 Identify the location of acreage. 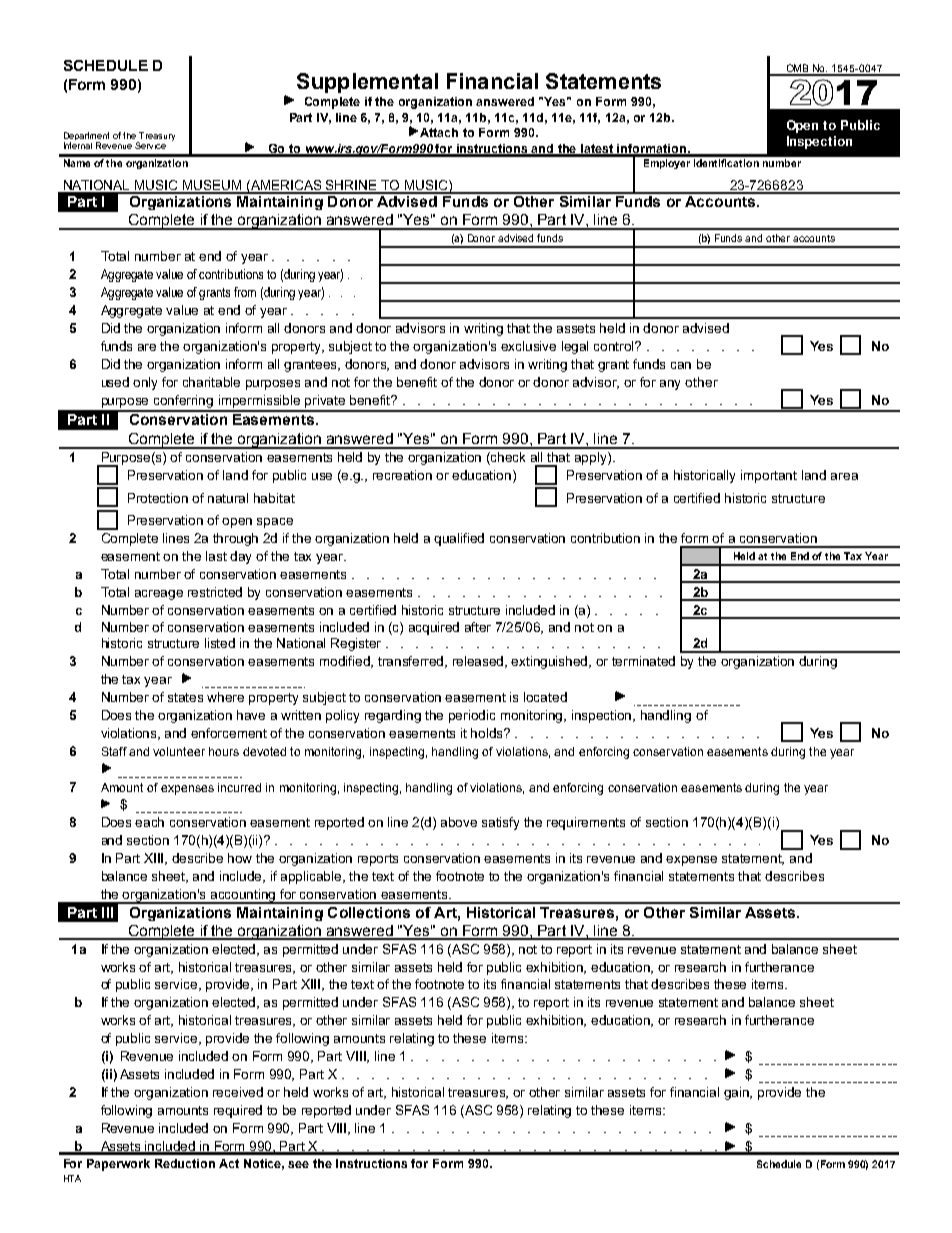
(159, 595).
